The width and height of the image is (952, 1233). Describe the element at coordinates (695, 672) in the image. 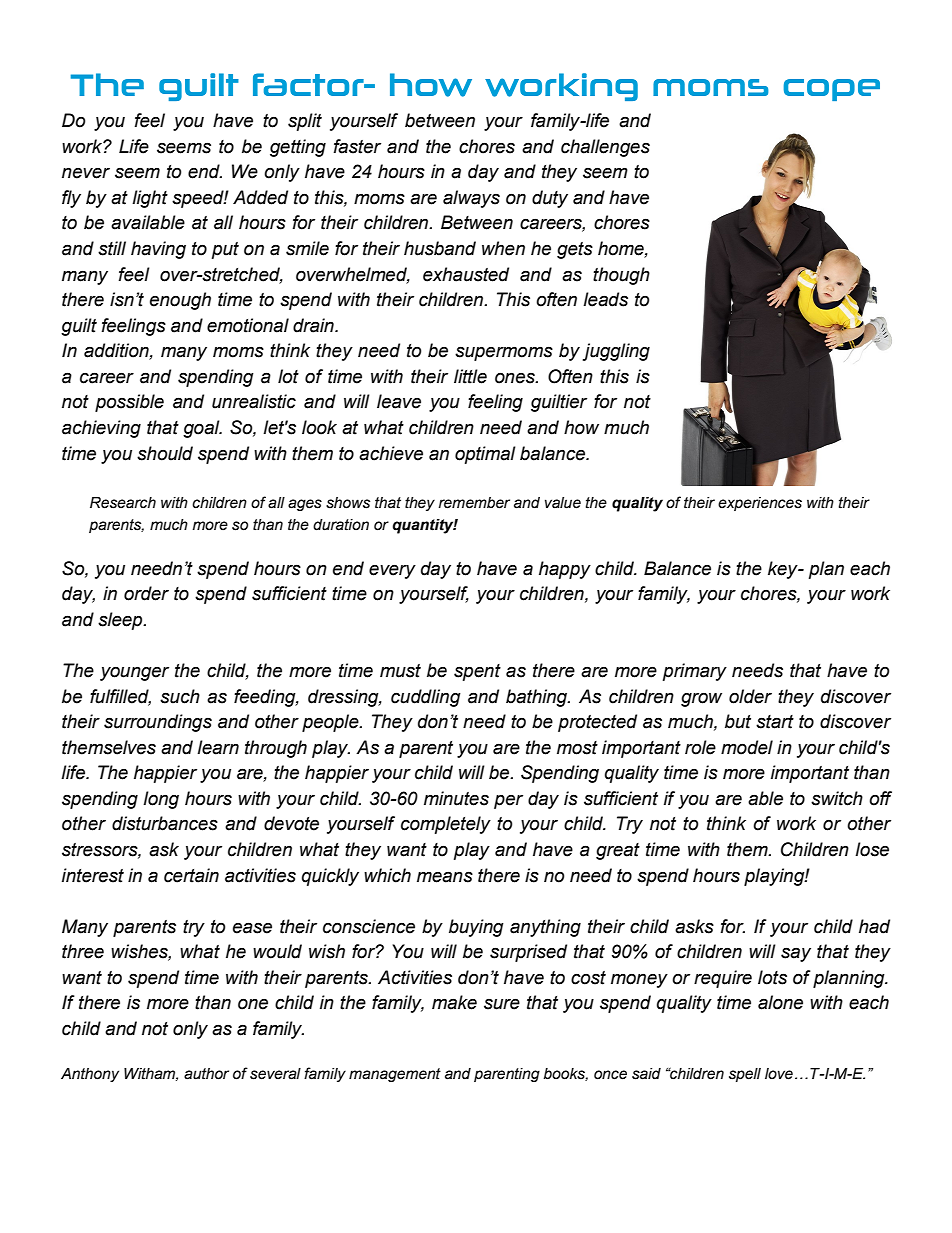

I see `primary` at that location.
